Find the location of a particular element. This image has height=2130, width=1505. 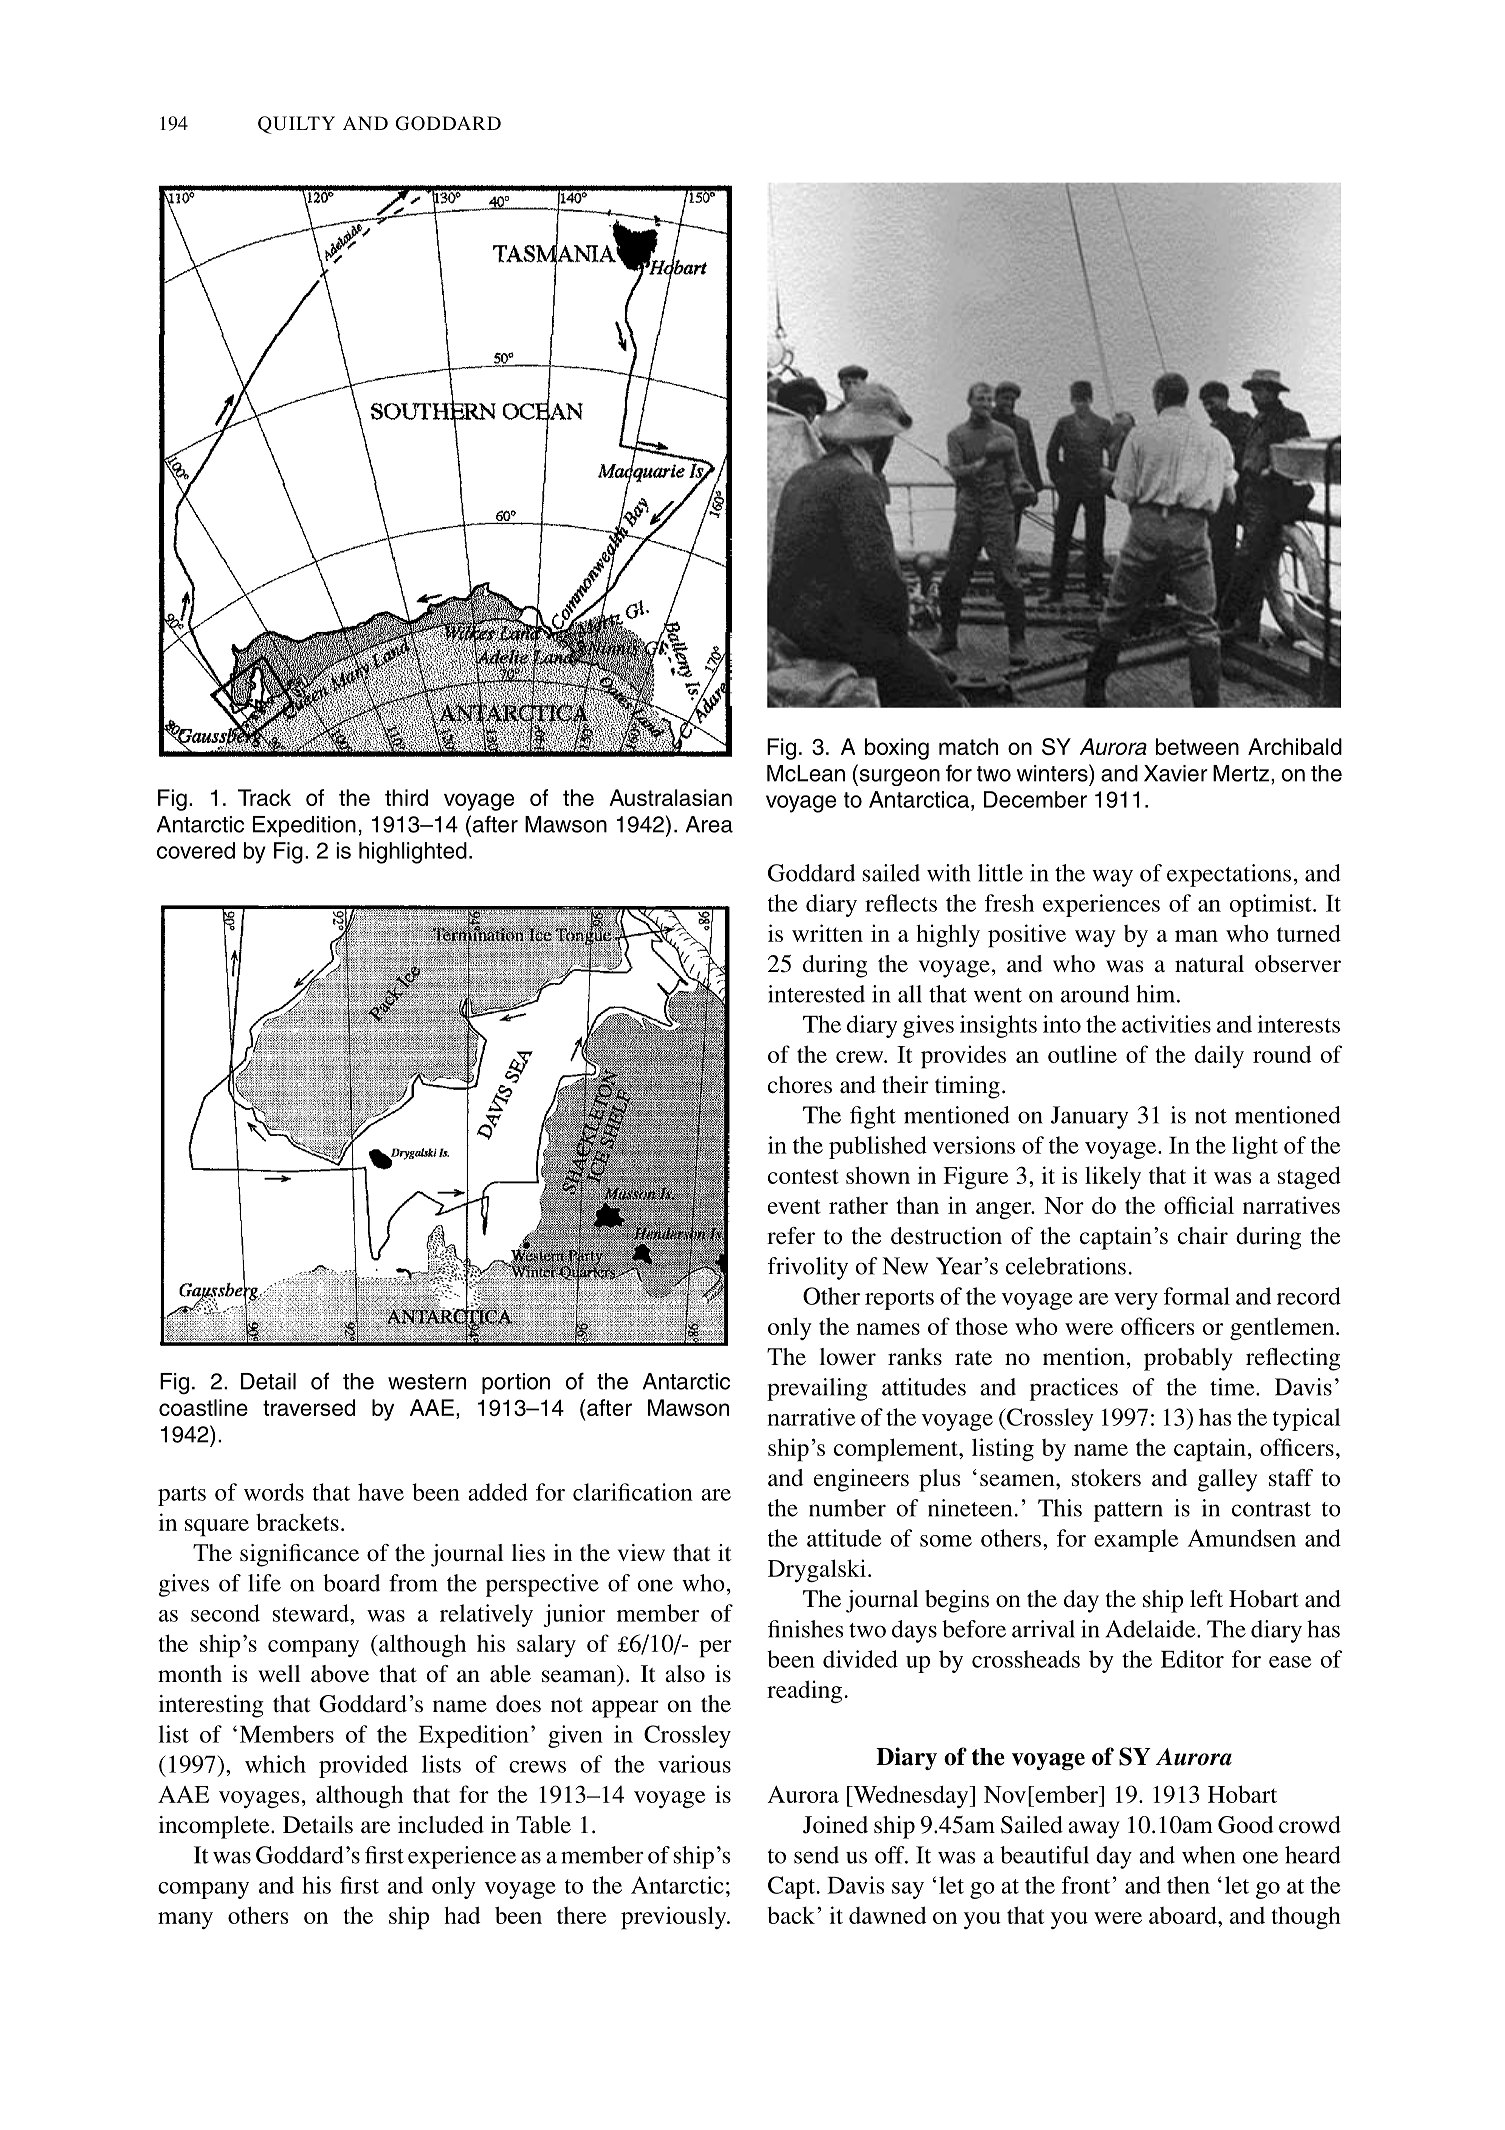

between is located at coordinates (1197, 746).
